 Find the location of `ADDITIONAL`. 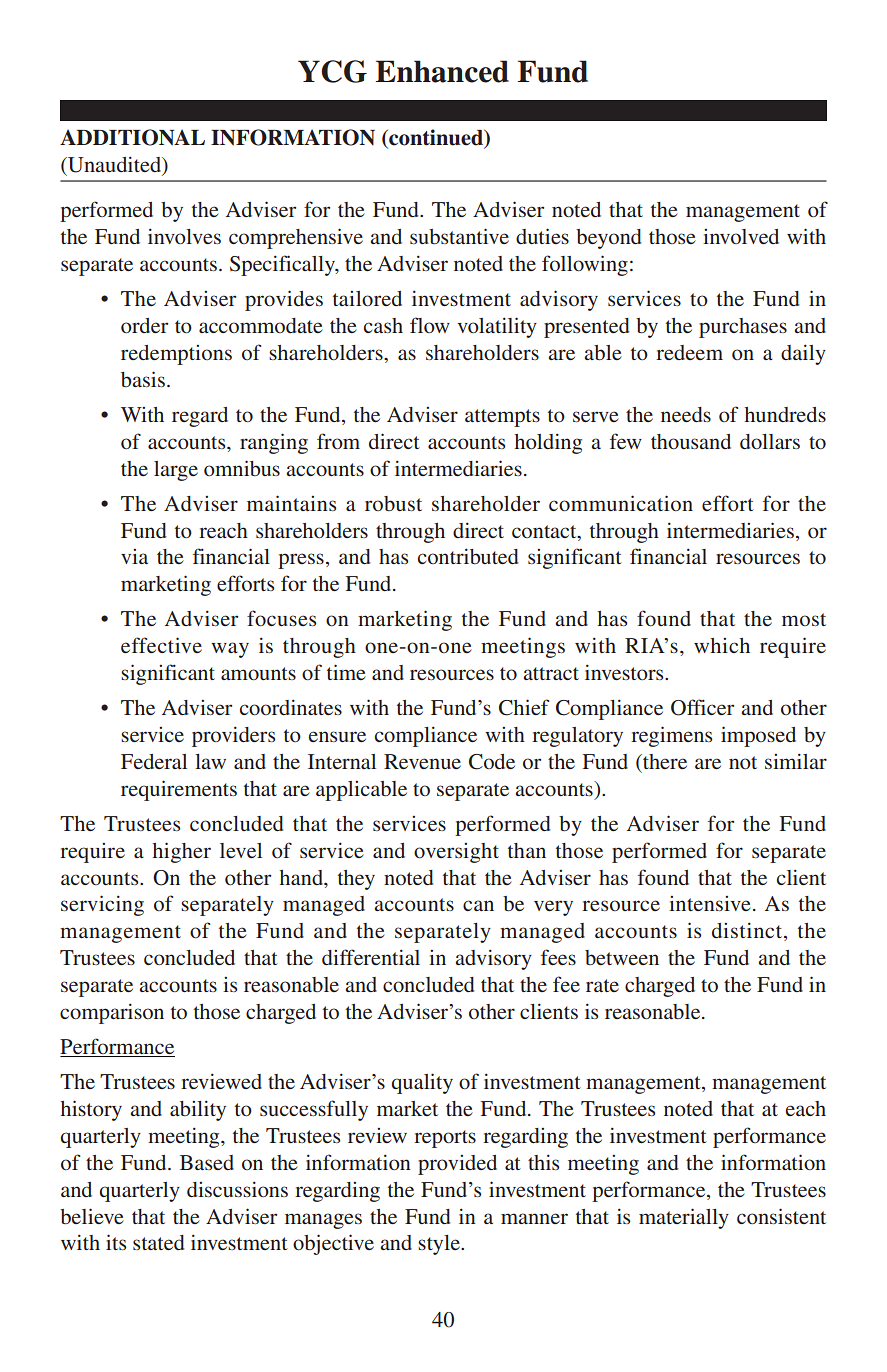

ADDITIONAL is located at coordinates (132, 137).
